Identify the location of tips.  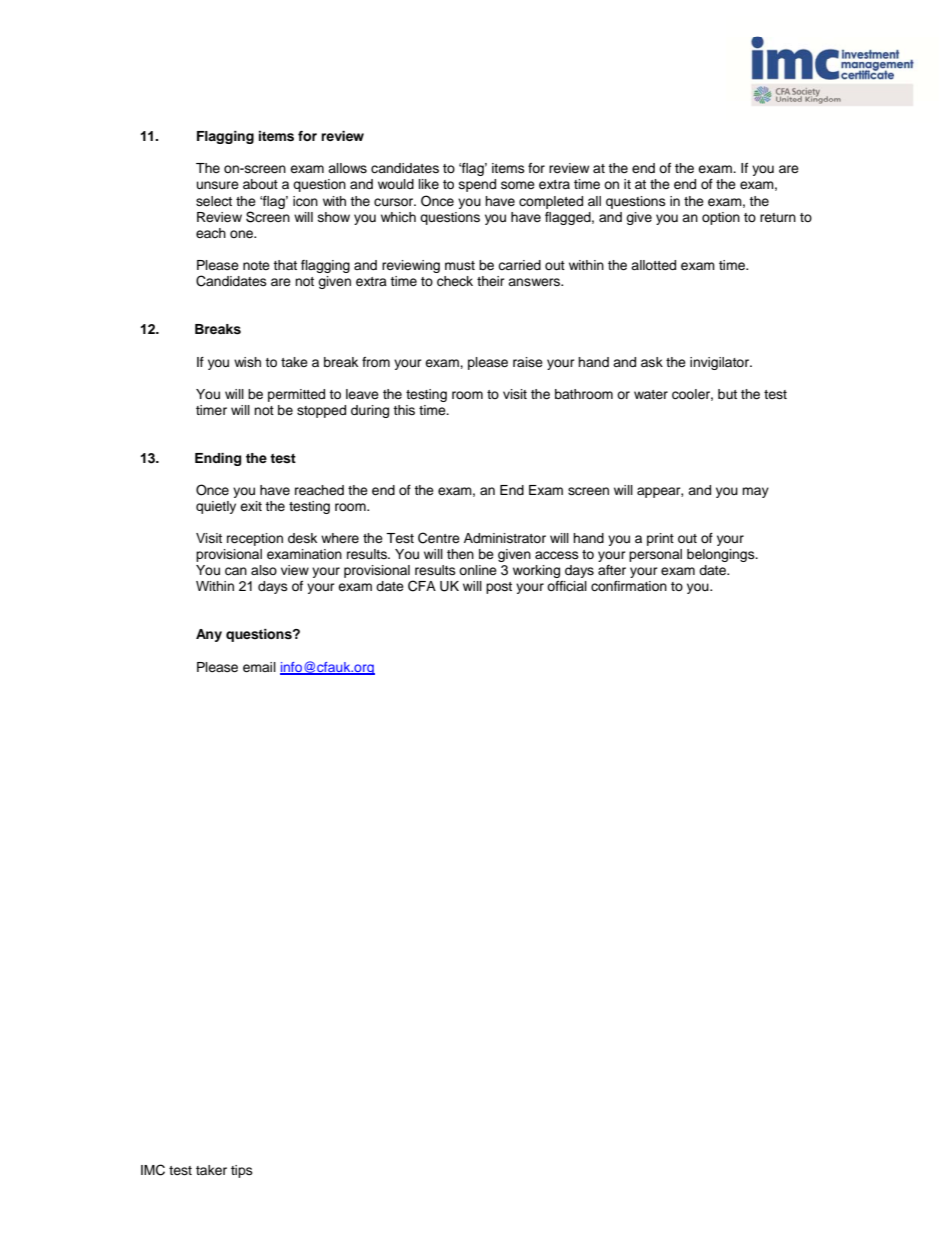
(242, 1171).
